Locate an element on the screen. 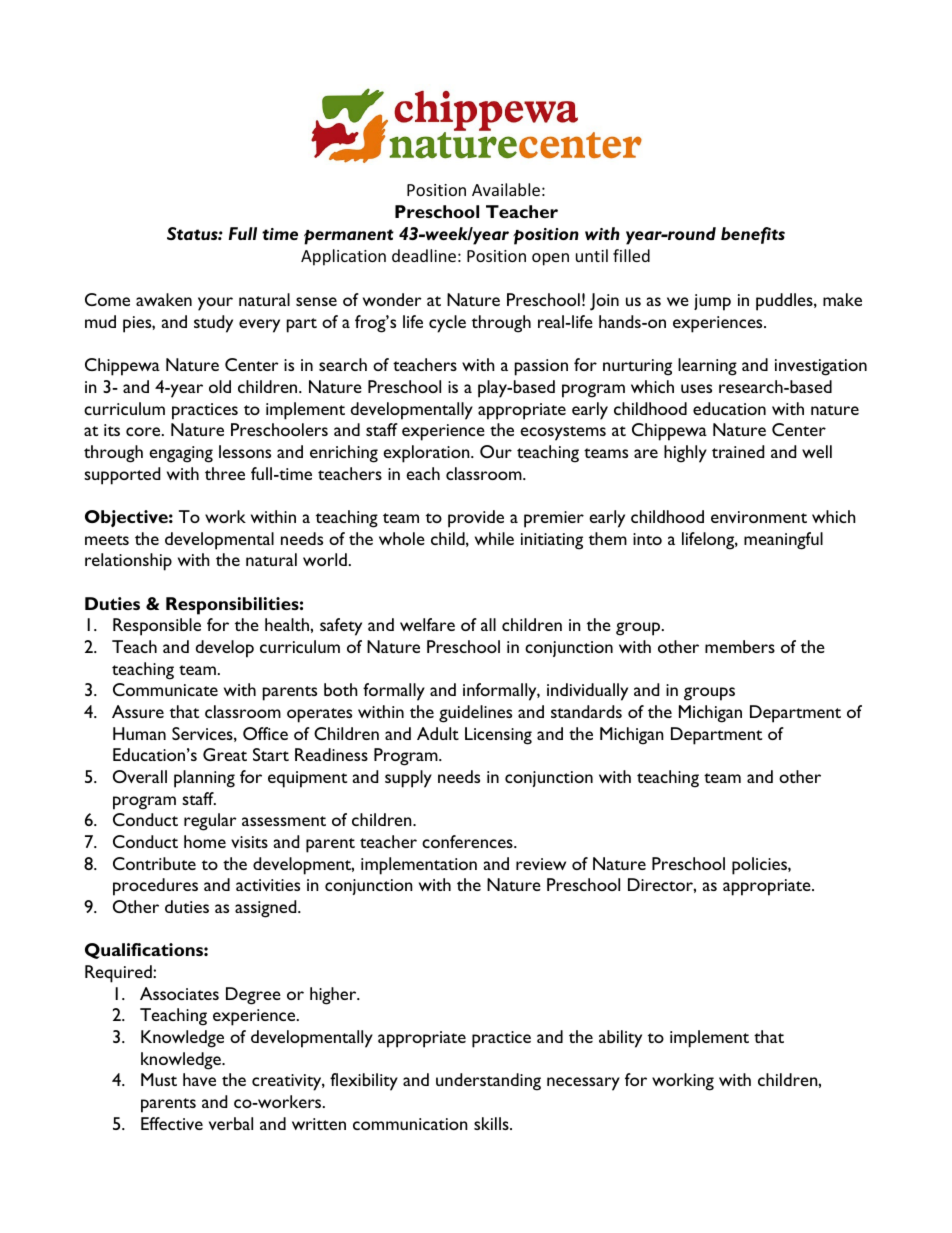 The height and width of the screenshot is (1233, 952). Communicate is located at coordinates (165, 689).
